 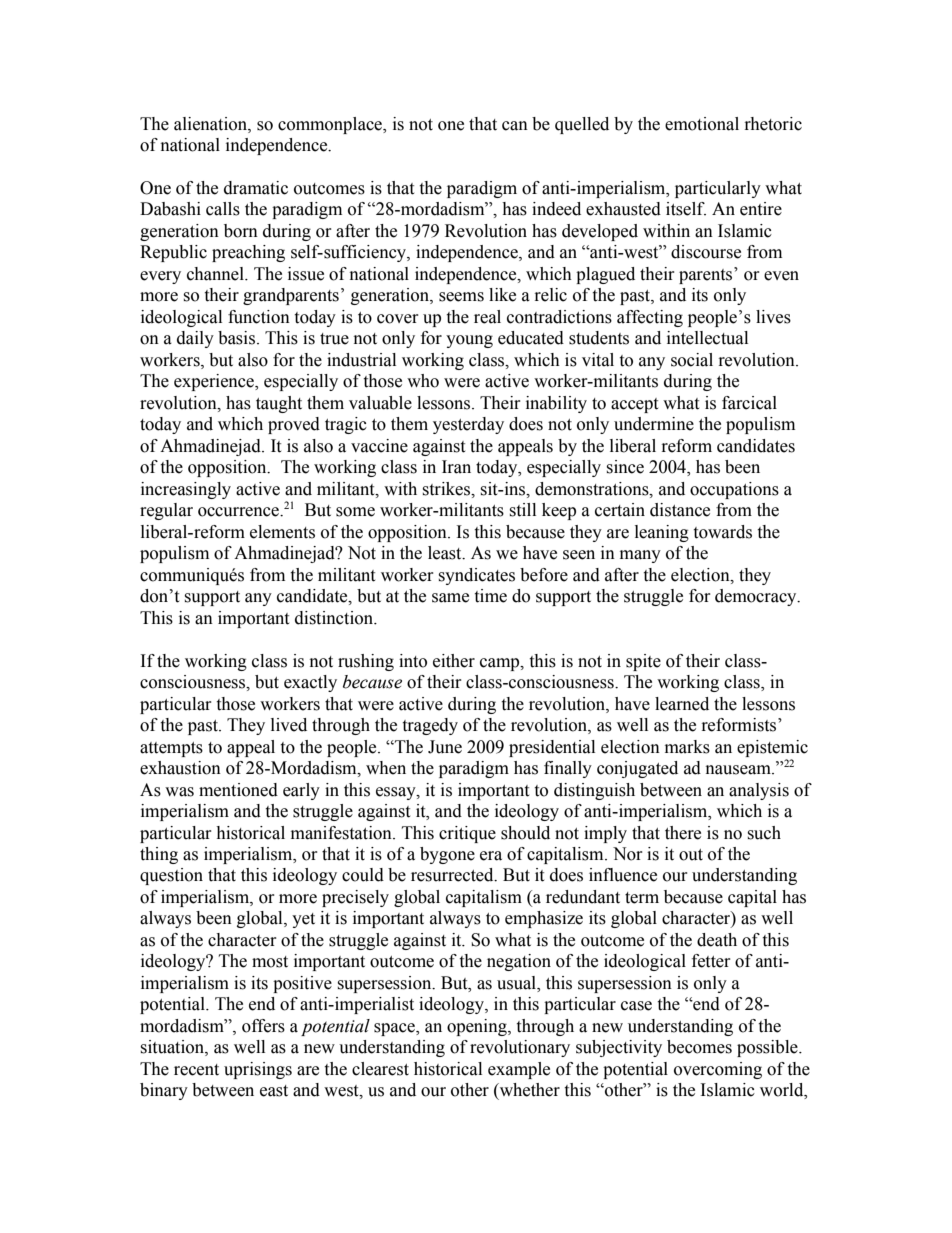 I want to click on intellectual, so click(x=707, y=338).
